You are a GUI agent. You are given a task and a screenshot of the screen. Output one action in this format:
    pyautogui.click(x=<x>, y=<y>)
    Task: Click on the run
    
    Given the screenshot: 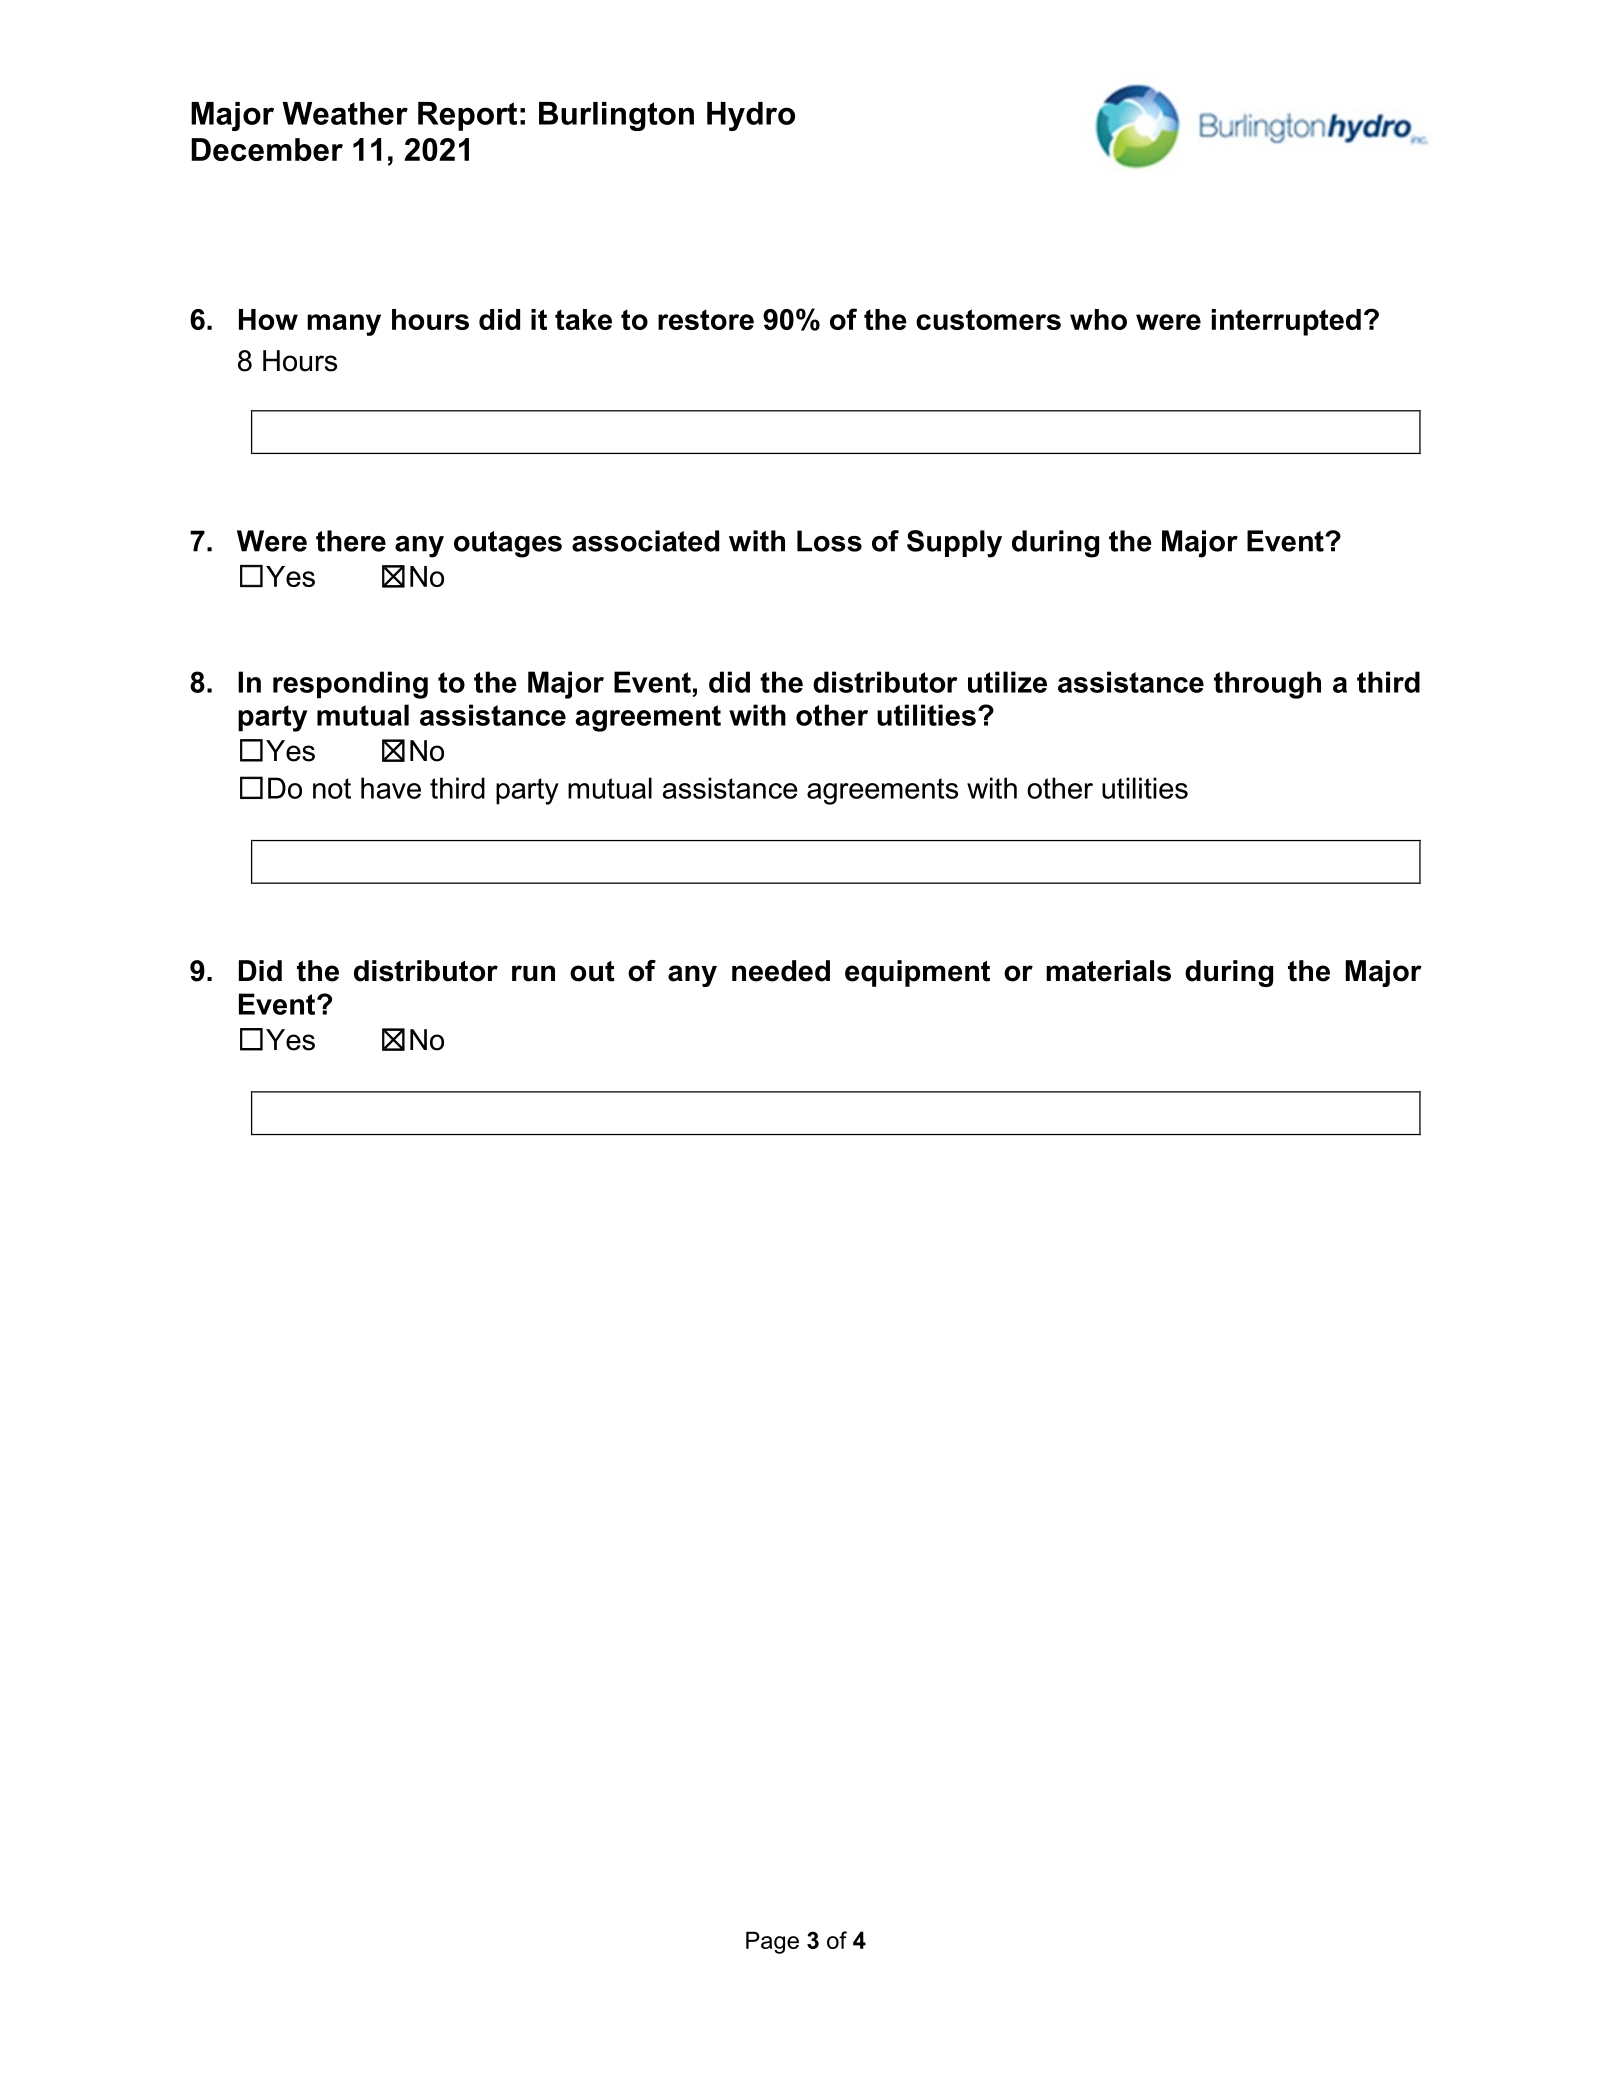 What is the action you would take?
    pyautogui.click(x=533, y=973)
